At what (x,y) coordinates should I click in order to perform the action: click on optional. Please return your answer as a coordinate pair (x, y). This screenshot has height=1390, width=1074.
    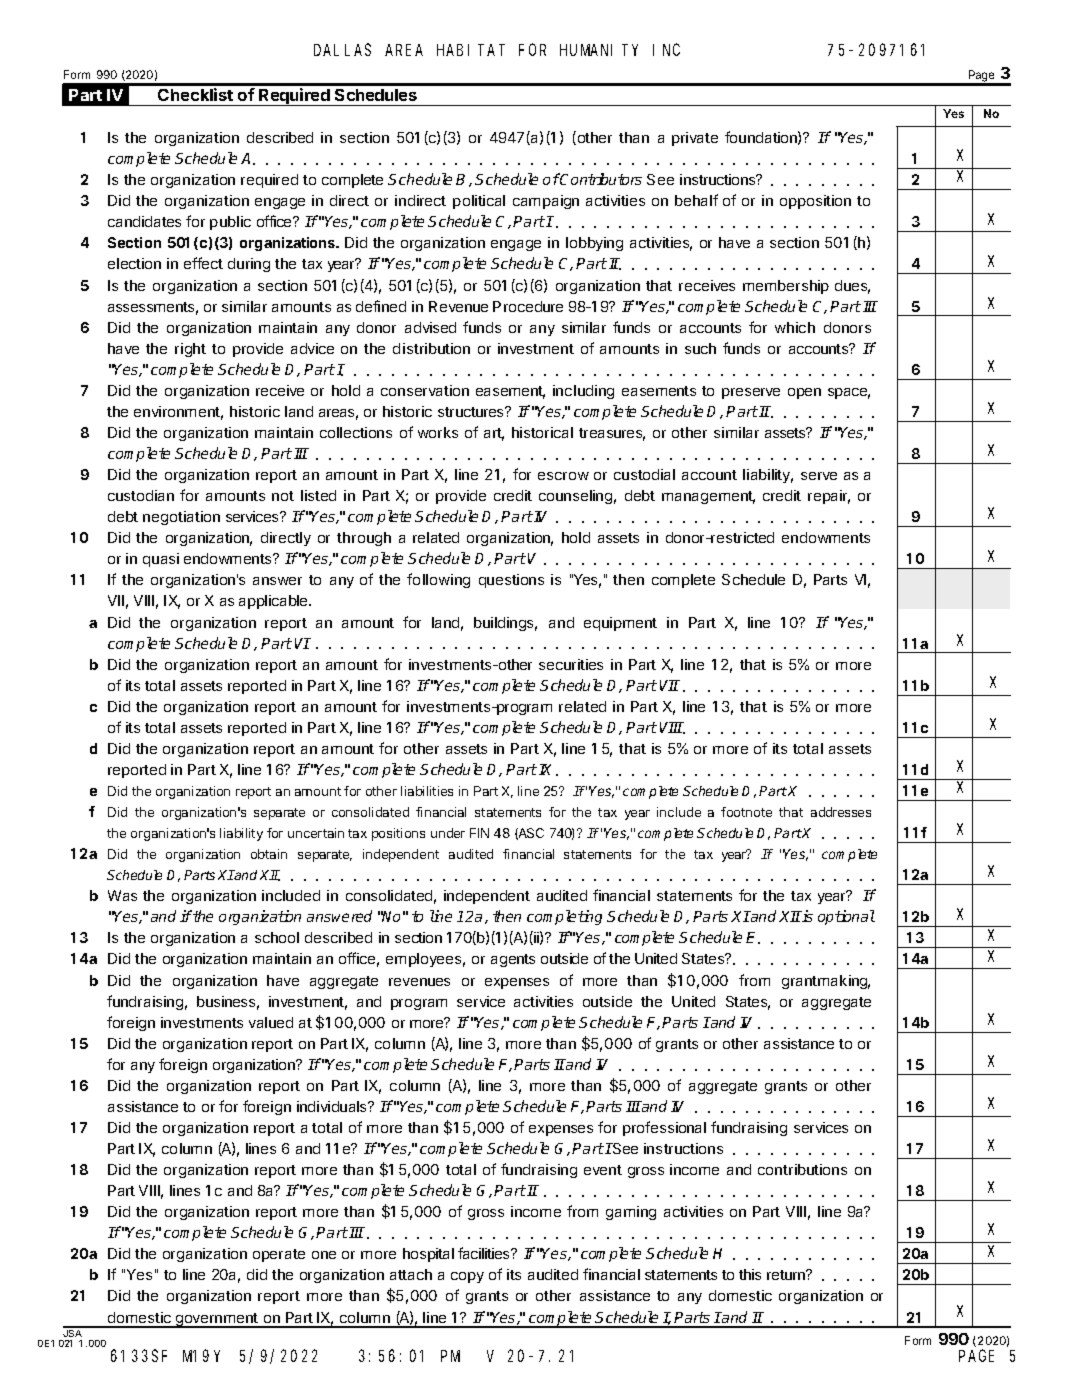
    Looking at the image, I should click on (846, 917).
